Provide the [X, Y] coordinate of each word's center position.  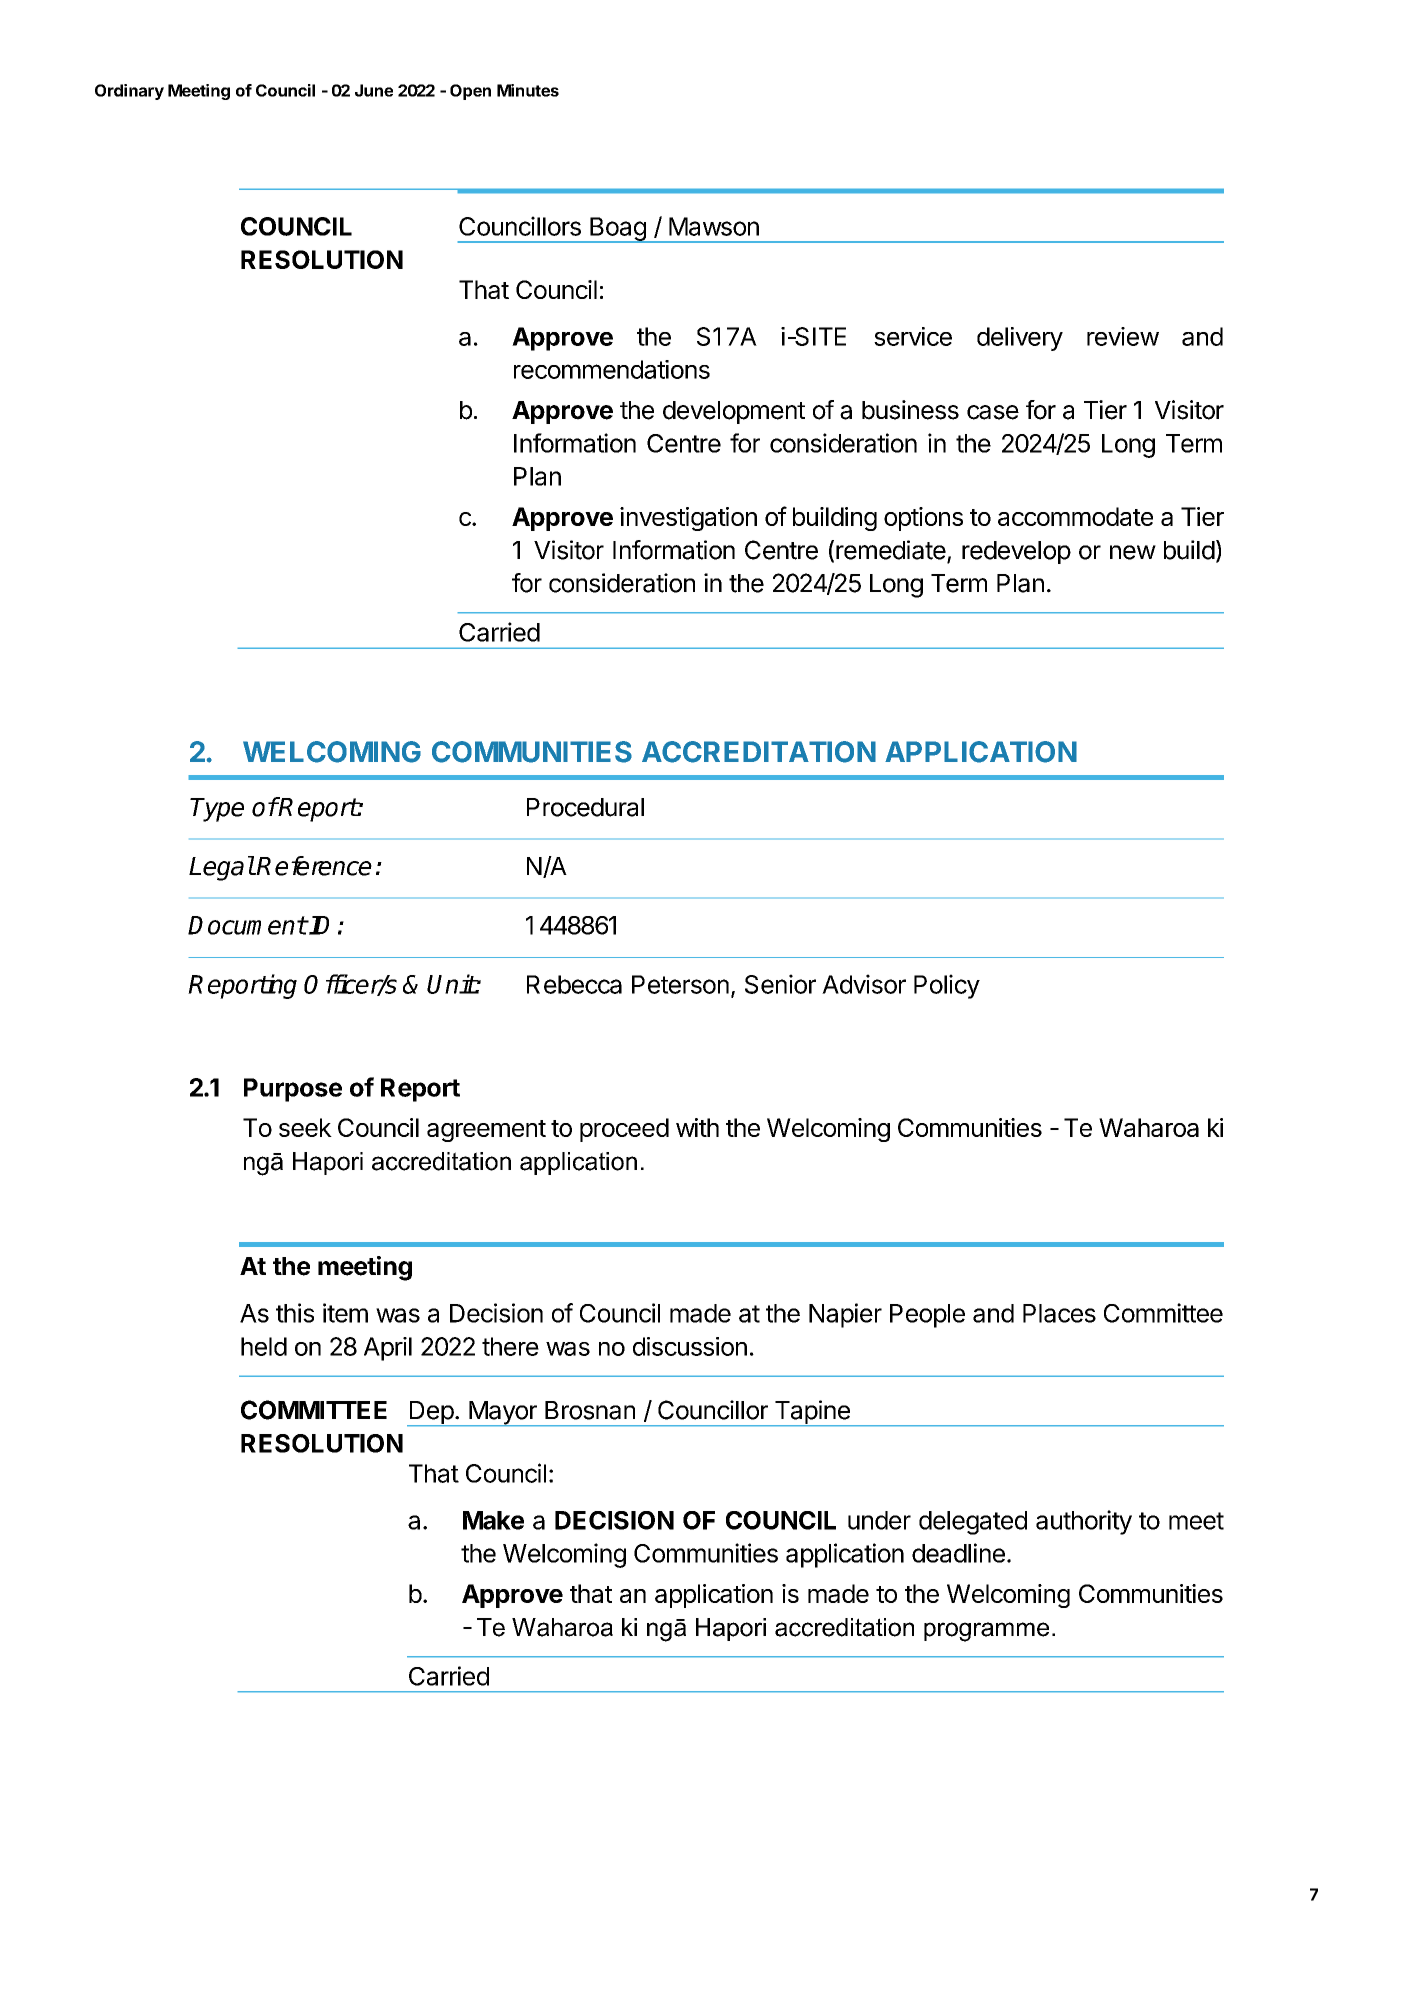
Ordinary [129, 92]
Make [493, 1520]
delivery [1020, 339]
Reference [314, 866]
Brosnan [590, 1410]
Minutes [528, 90]
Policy [947, 986]
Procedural [585, 807]
